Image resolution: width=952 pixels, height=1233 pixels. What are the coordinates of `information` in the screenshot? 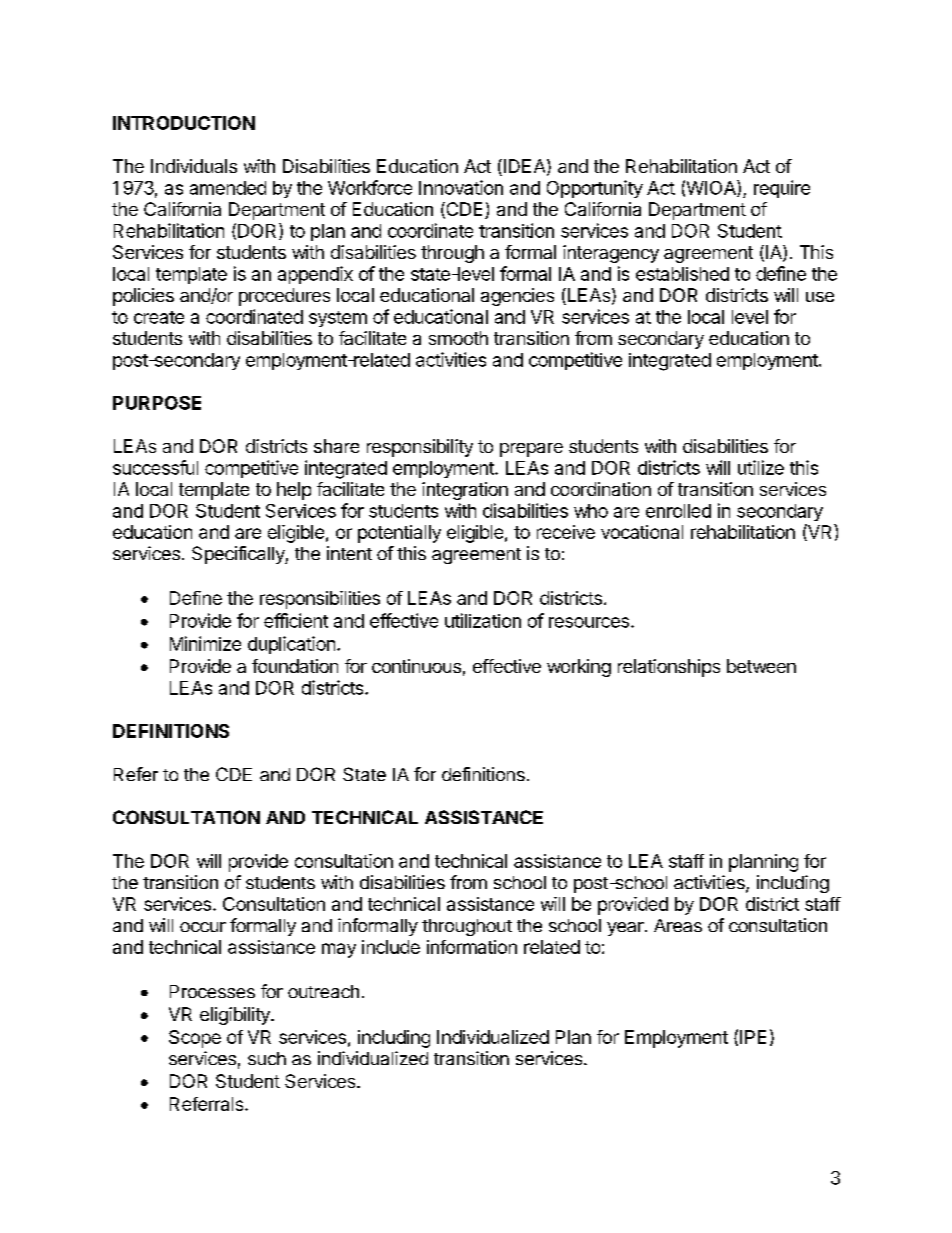 It's located at (472, 947).
